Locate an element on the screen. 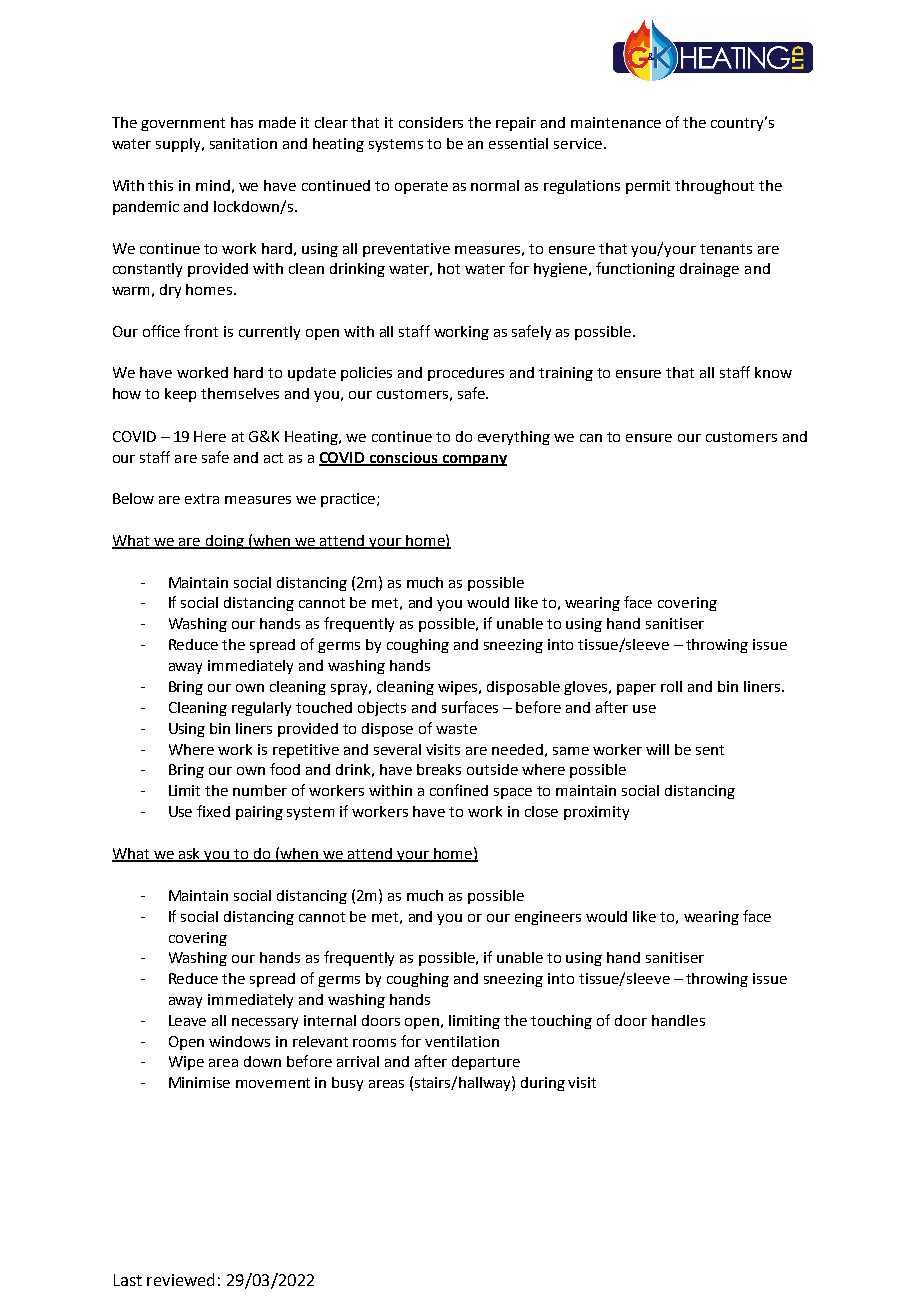 The width and height of the screenshot is (924, 1308). extra is located at coordinates (202, 499).
